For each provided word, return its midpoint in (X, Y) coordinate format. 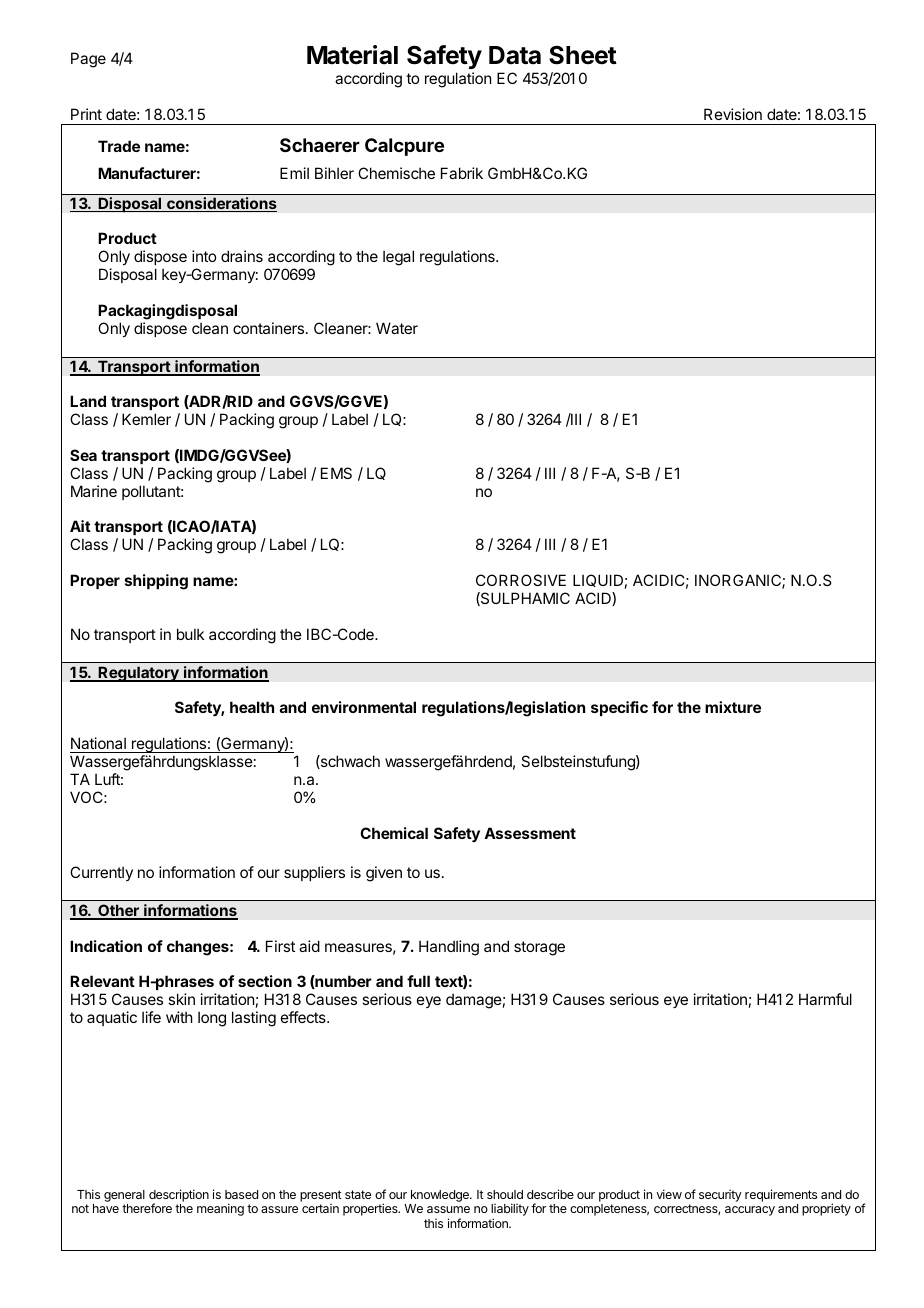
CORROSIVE (521, 580)
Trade (119, 146)
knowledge (440, 1197)
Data (515, 55)
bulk (190, 634)
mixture (733, 707)
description (179, 1197)
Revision (733, 114)
